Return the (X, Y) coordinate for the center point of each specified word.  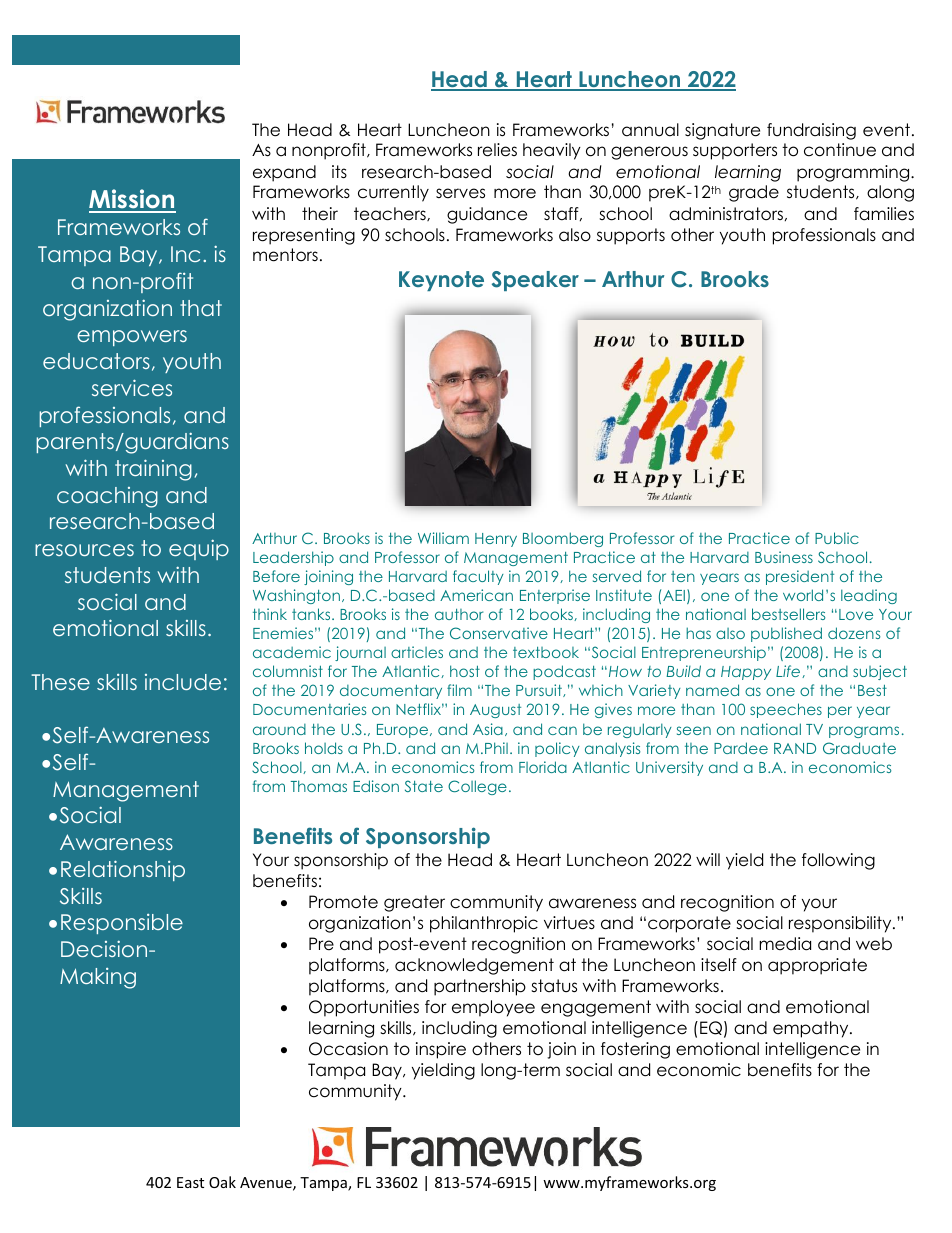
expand (284, 173)
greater (414, 903)
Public (837, 538)
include (183, 682)
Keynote (441, 281)
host (465, 671)
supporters (735, 151)
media (785, 944)
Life (789, 671)
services (132, 387)
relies (497, 150)
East (190, 1182)
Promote (343, 902)
